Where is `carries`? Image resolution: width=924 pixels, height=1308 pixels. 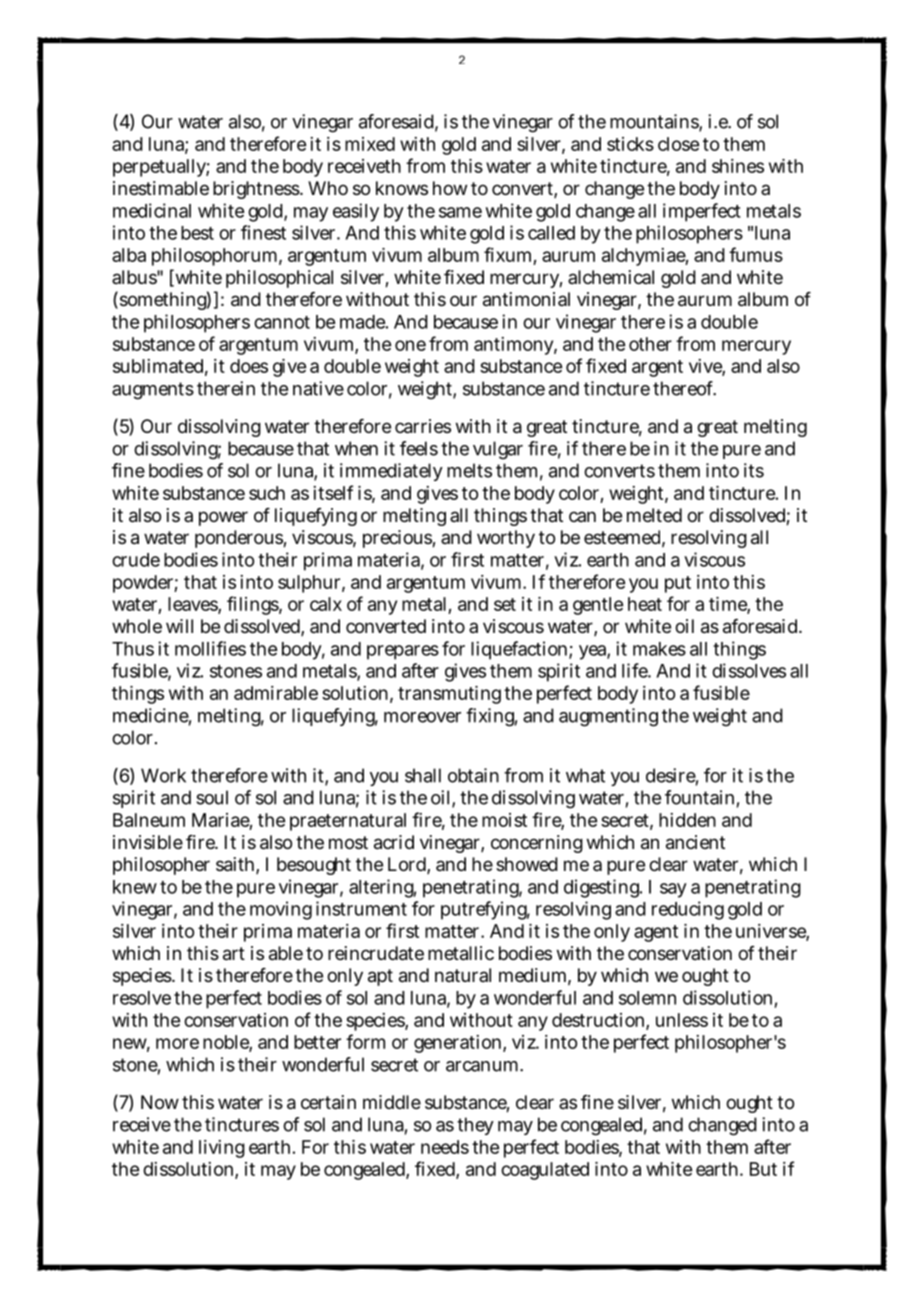 carries is located at coordinates (423, 426).
